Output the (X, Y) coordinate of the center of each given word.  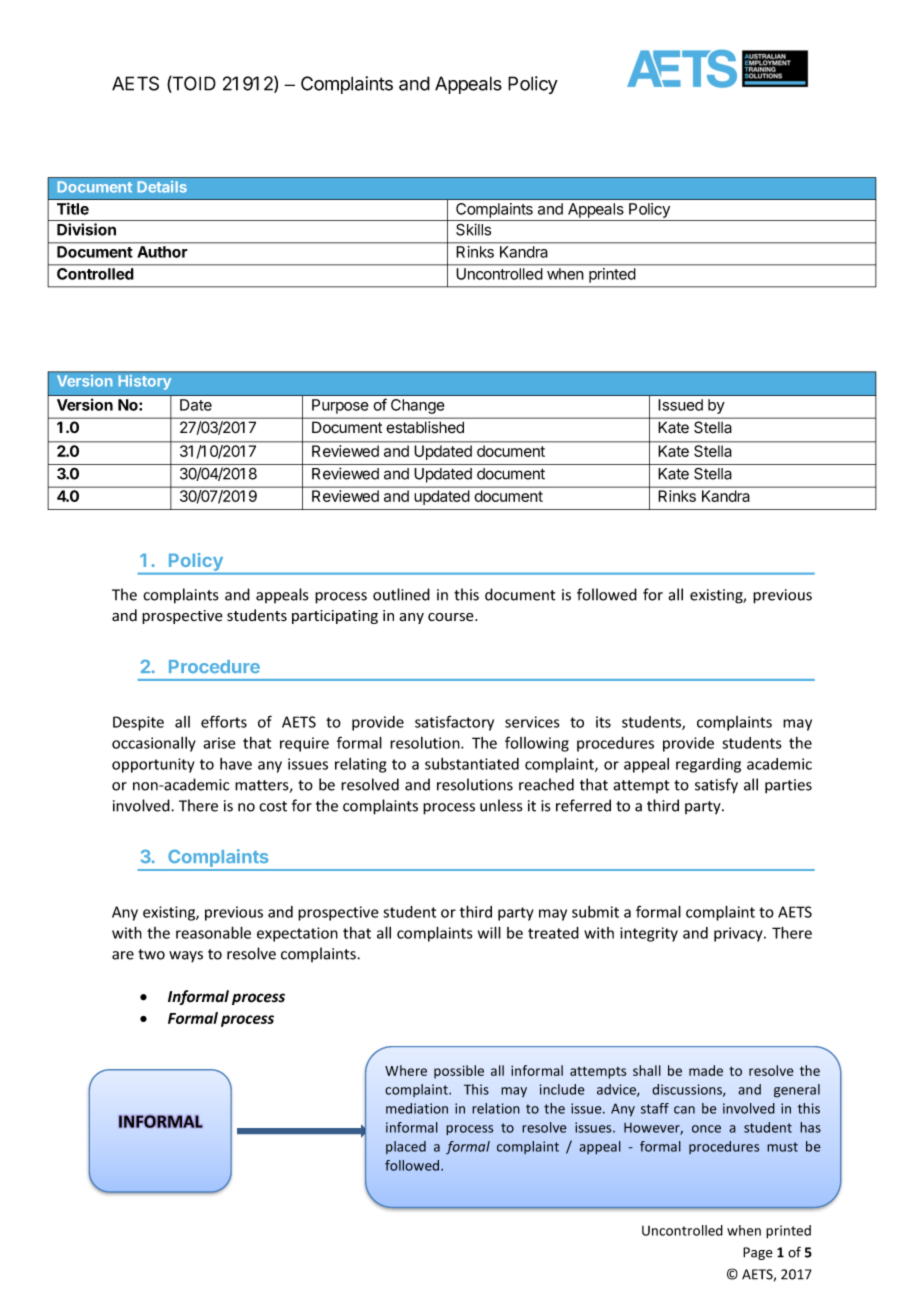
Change (417, 406)
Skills (473, 229)
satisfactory (454, 723)
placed (406, 1147)
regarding (708, 765)
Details (162, 187)
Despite (138, 723)
